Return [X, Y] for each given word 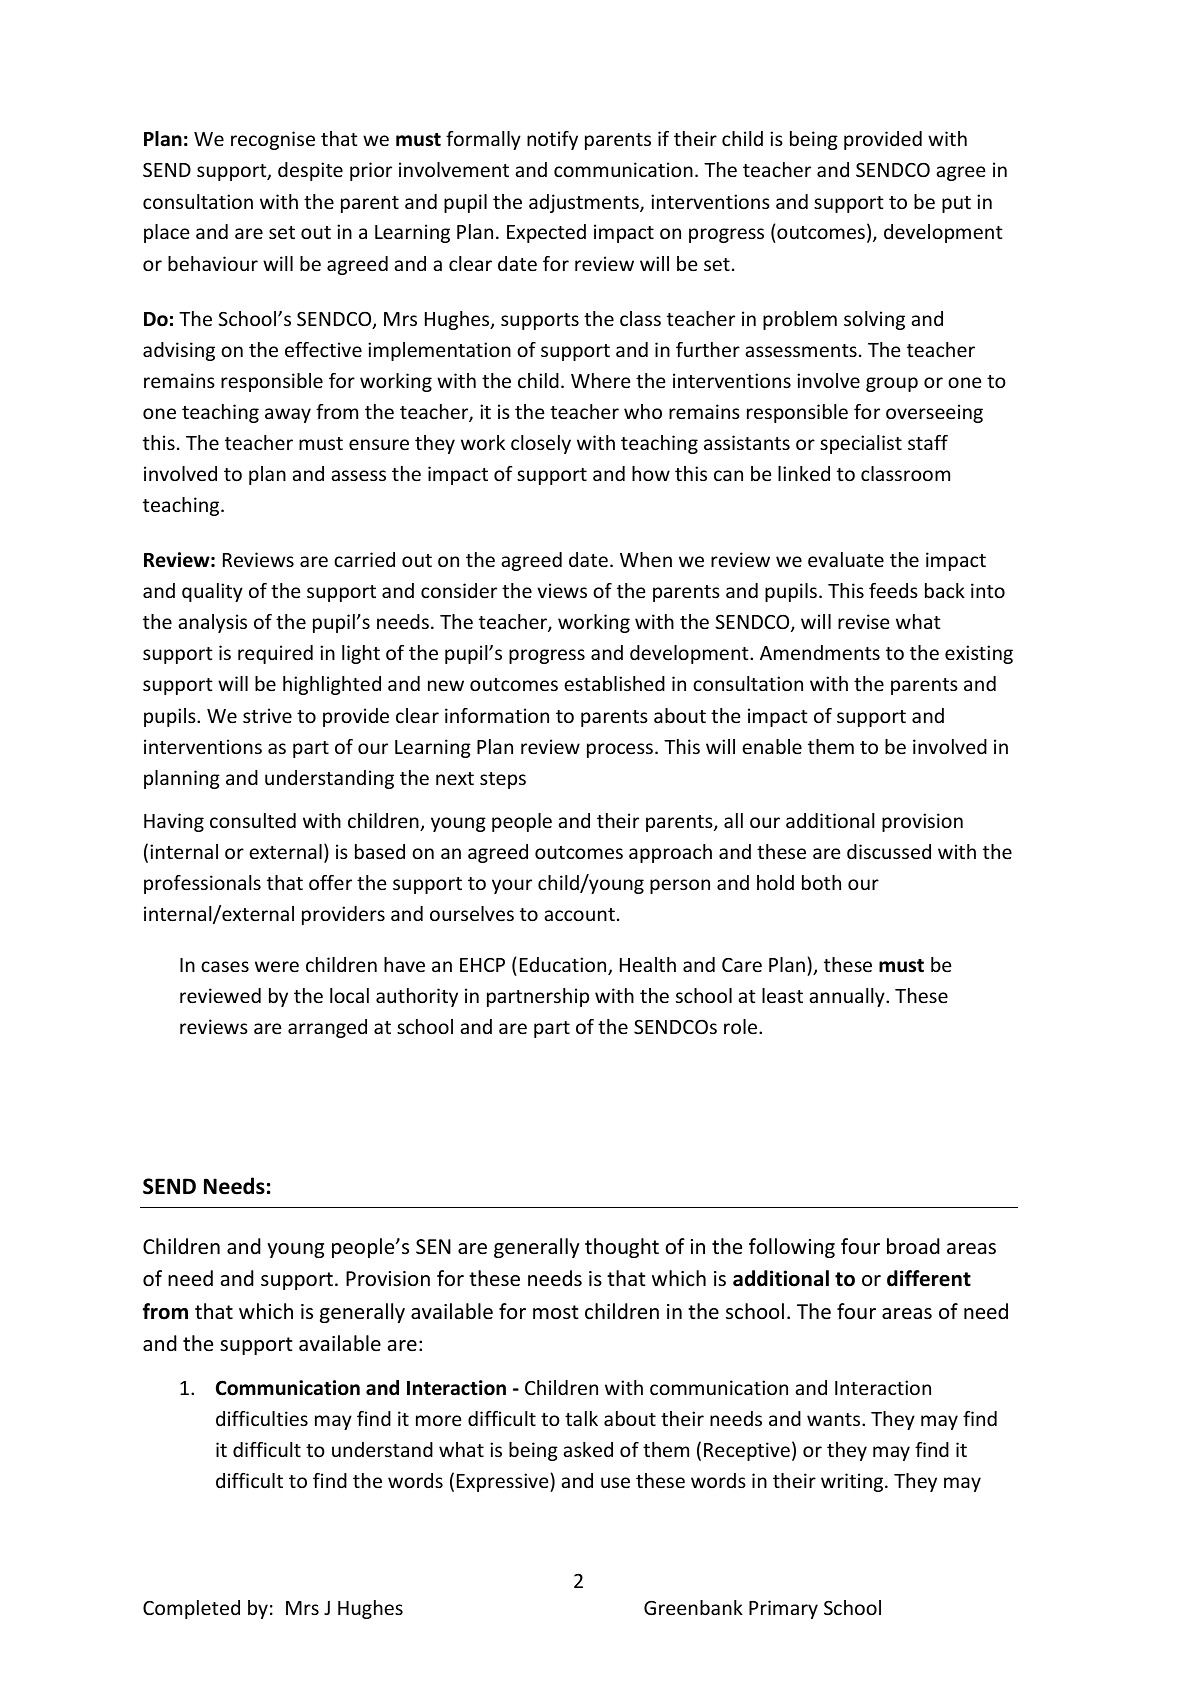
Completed [191, 1609]
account [579, 914]
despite [310, 171]
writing [853, 1482]
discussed [889, 851]
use [615, 1482]
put [956, 204]
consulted [253, 820]
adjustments [585, 203]
